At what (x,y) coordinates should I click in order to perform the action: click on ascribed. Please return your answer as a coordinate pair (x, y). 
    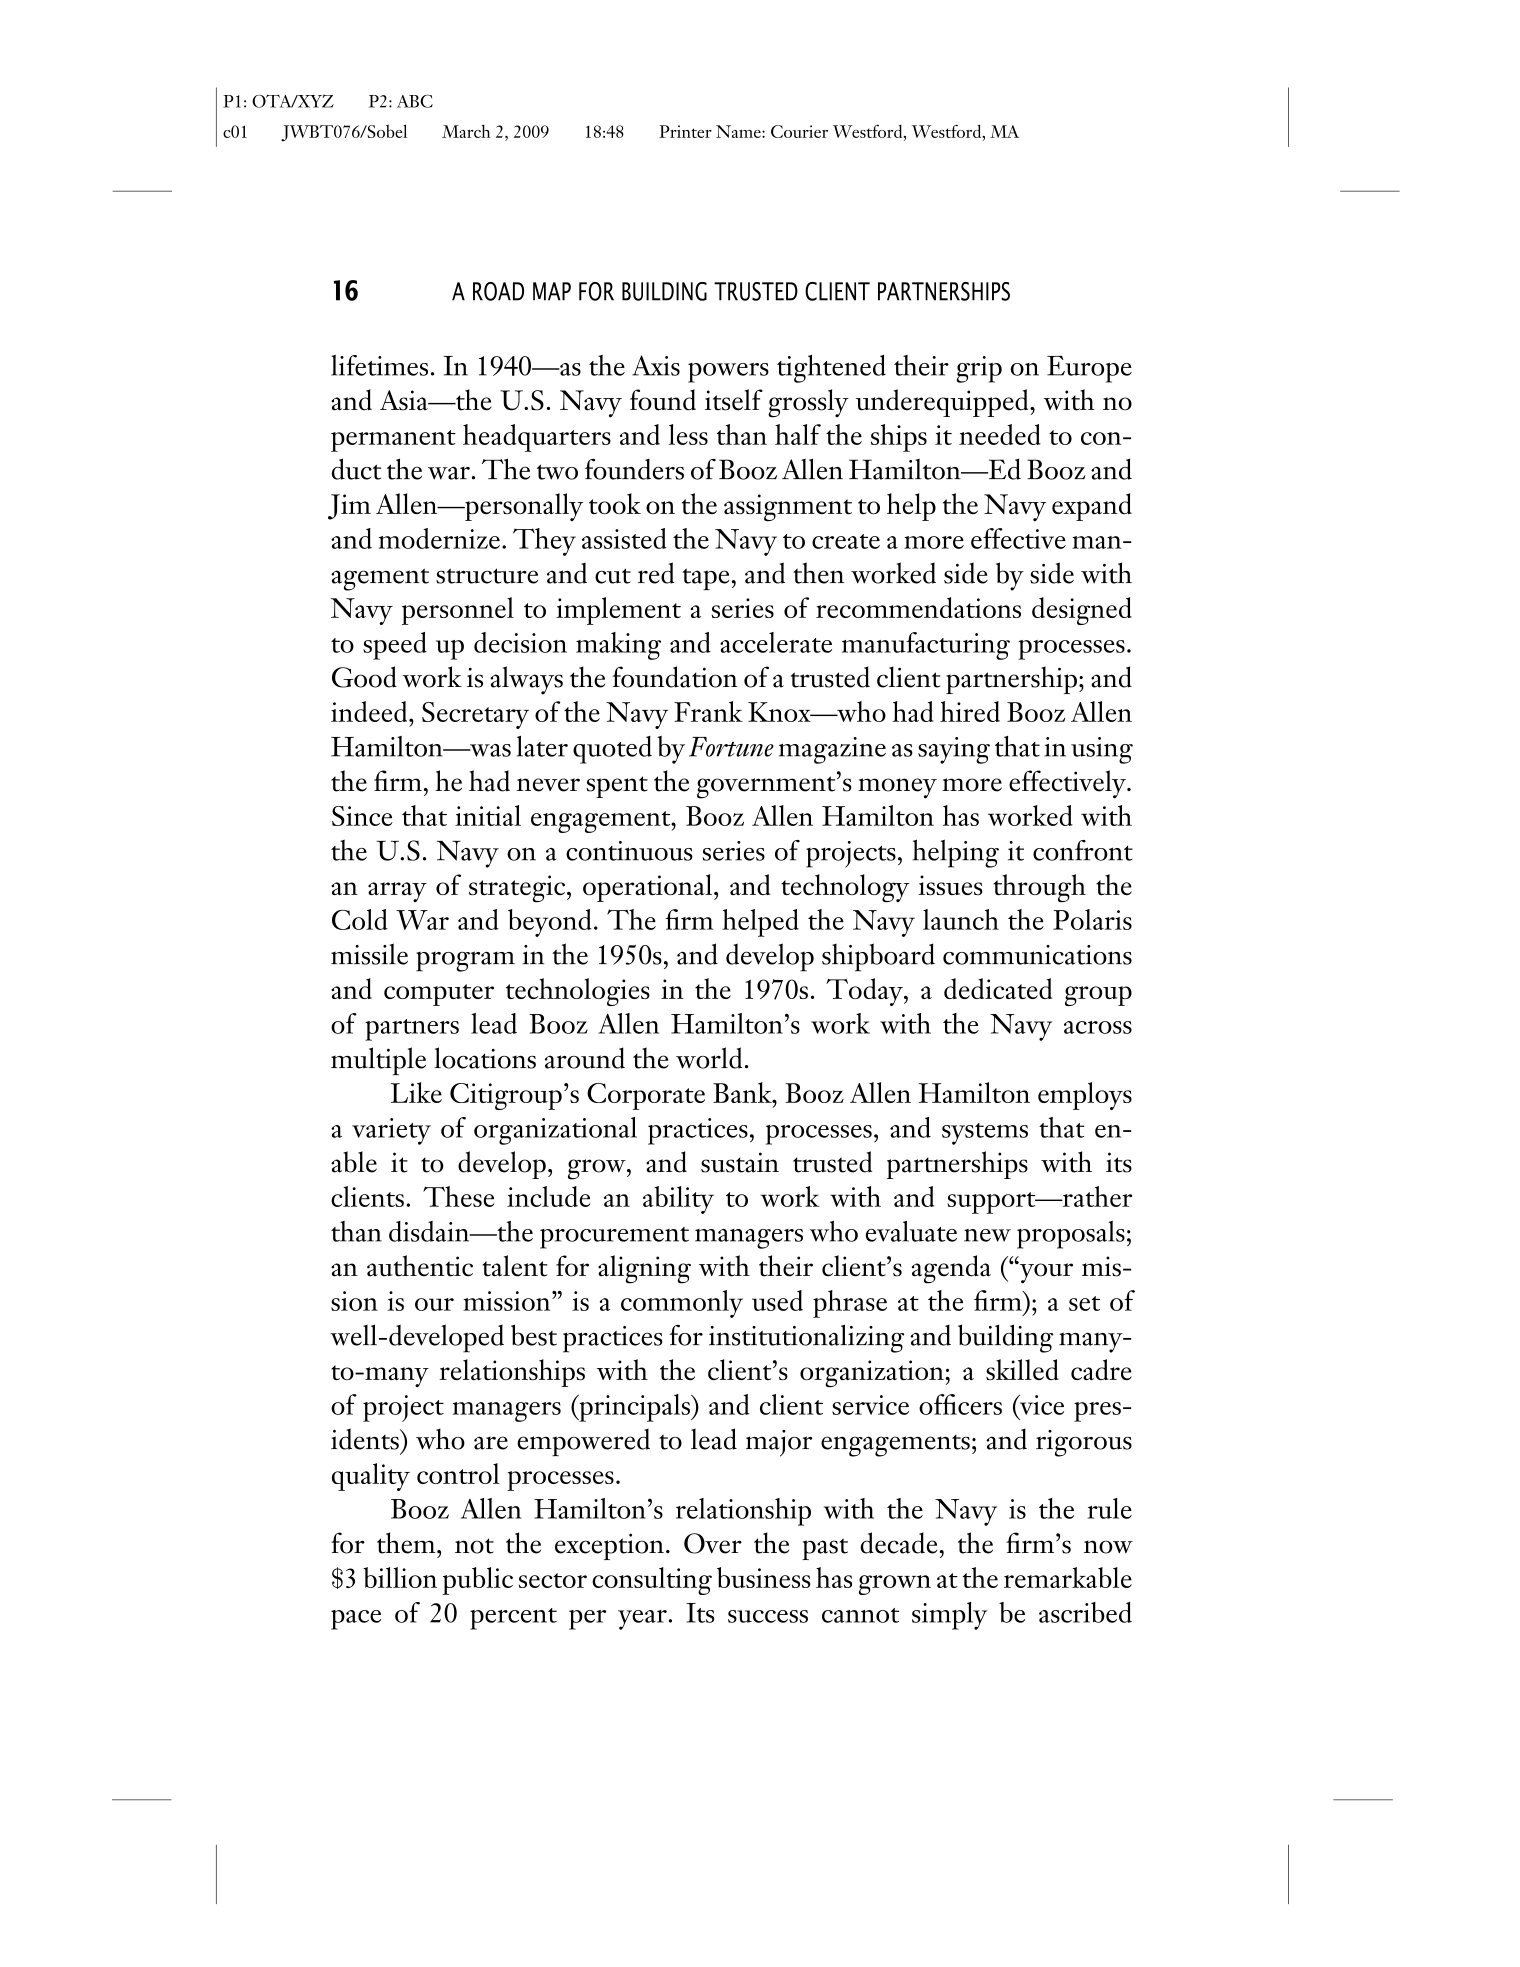
    Looking at the image, I should click on (1085, 1612).
